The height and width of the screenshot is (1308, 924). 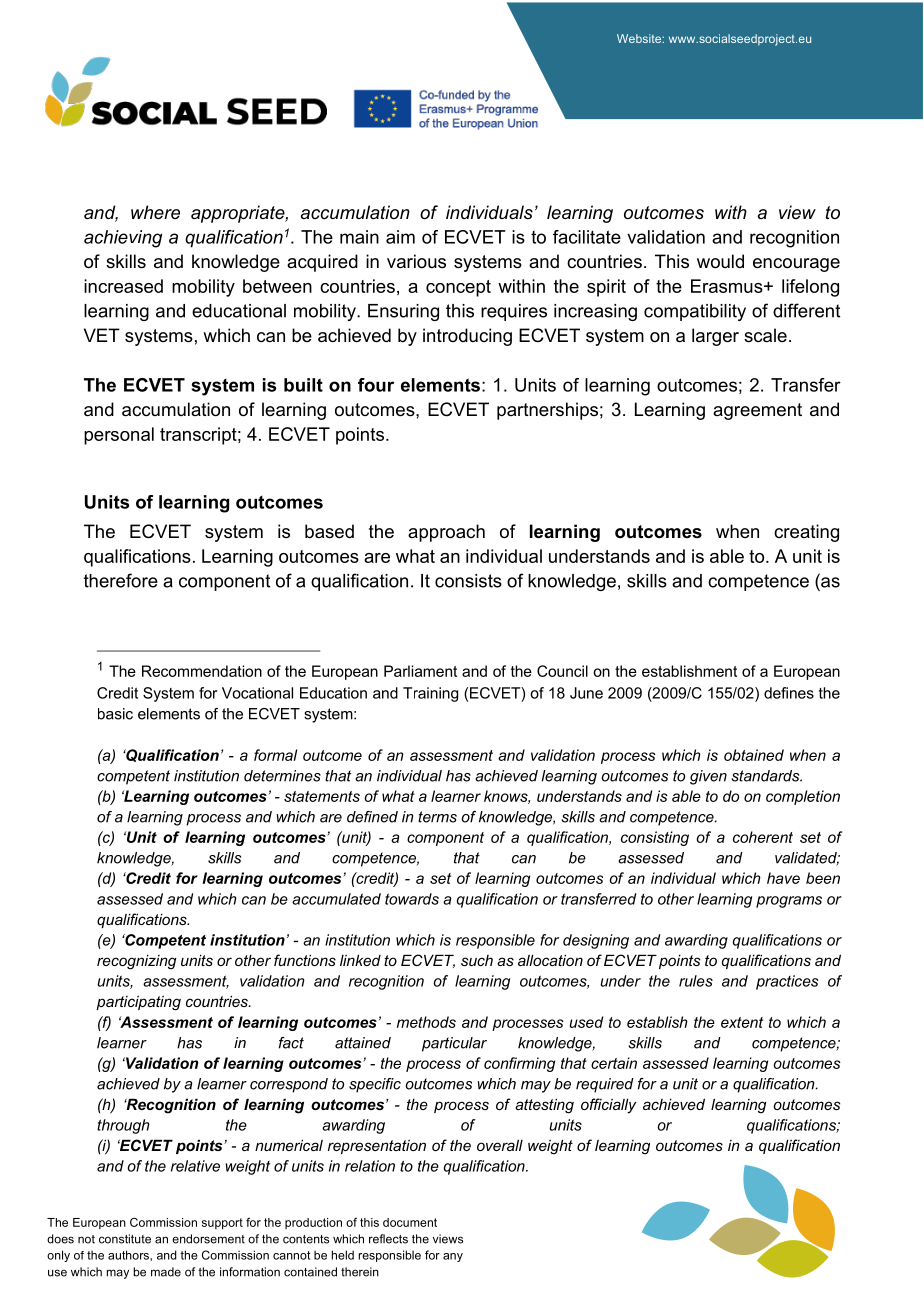 What do you see at coordinates (696, 981) in the screenshot?
I see `rules` at bounding box center [696, 981].
